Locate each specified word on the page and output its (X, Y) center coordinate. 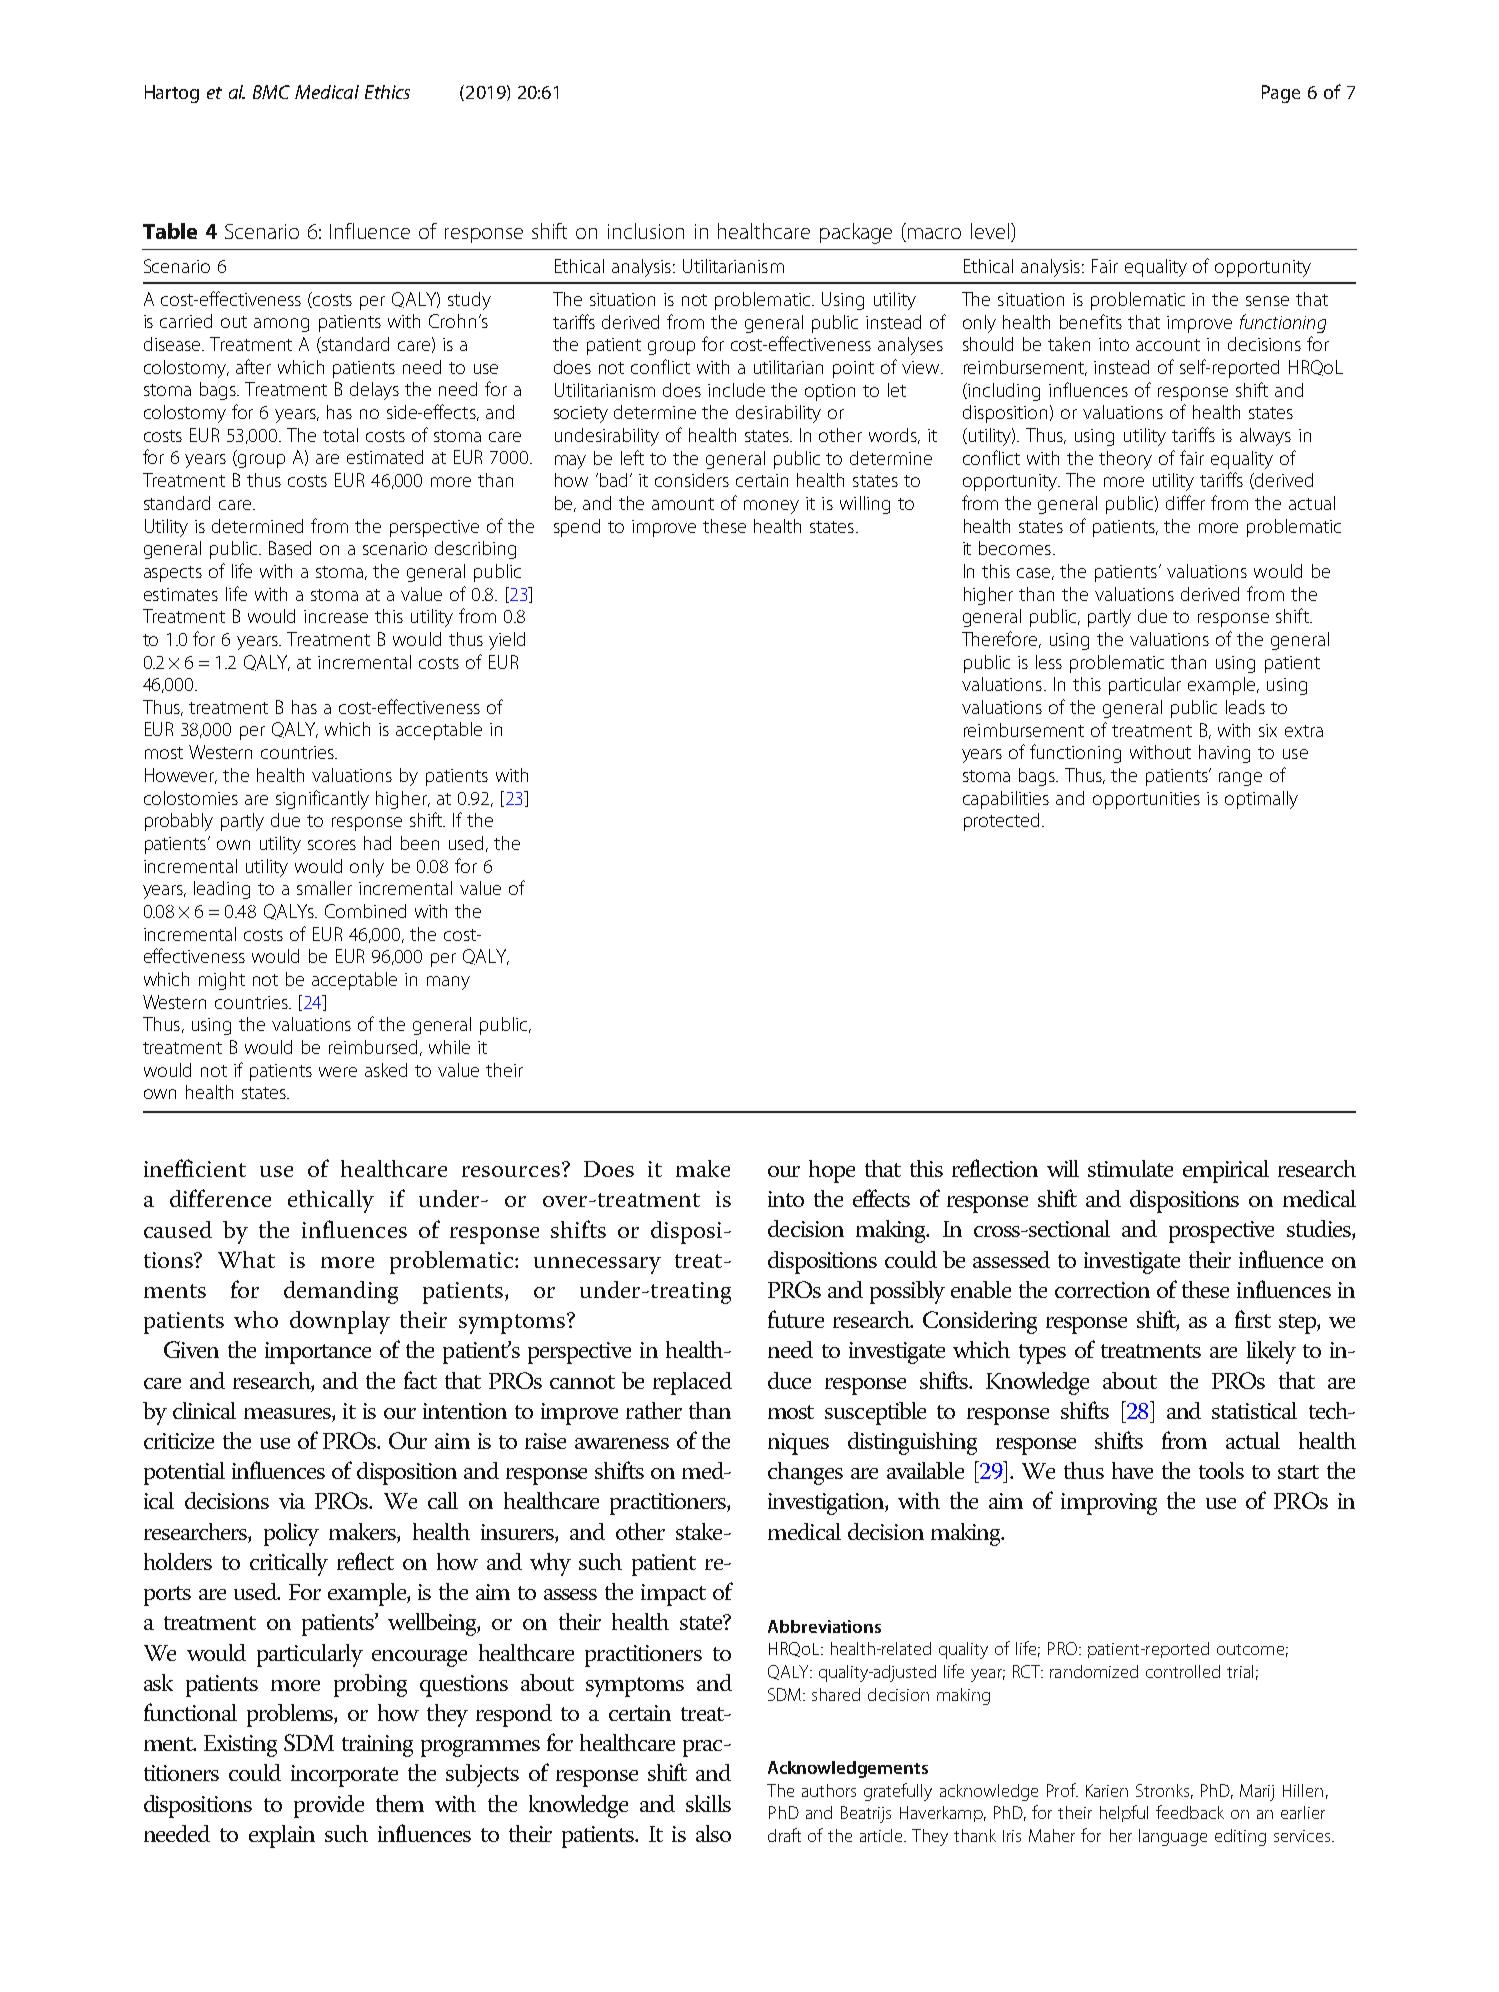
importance (318, 1353)
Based (290, 548)
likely (1271, 1352)
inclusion (646, 231)
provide (329, 1806)
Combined (365, 911)
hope (832, 1171)
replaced (692, 1383)
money (771, 507)
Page (1281, 94)
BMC (271, 92)
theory (1125, 460)
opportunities (1146, 800)
